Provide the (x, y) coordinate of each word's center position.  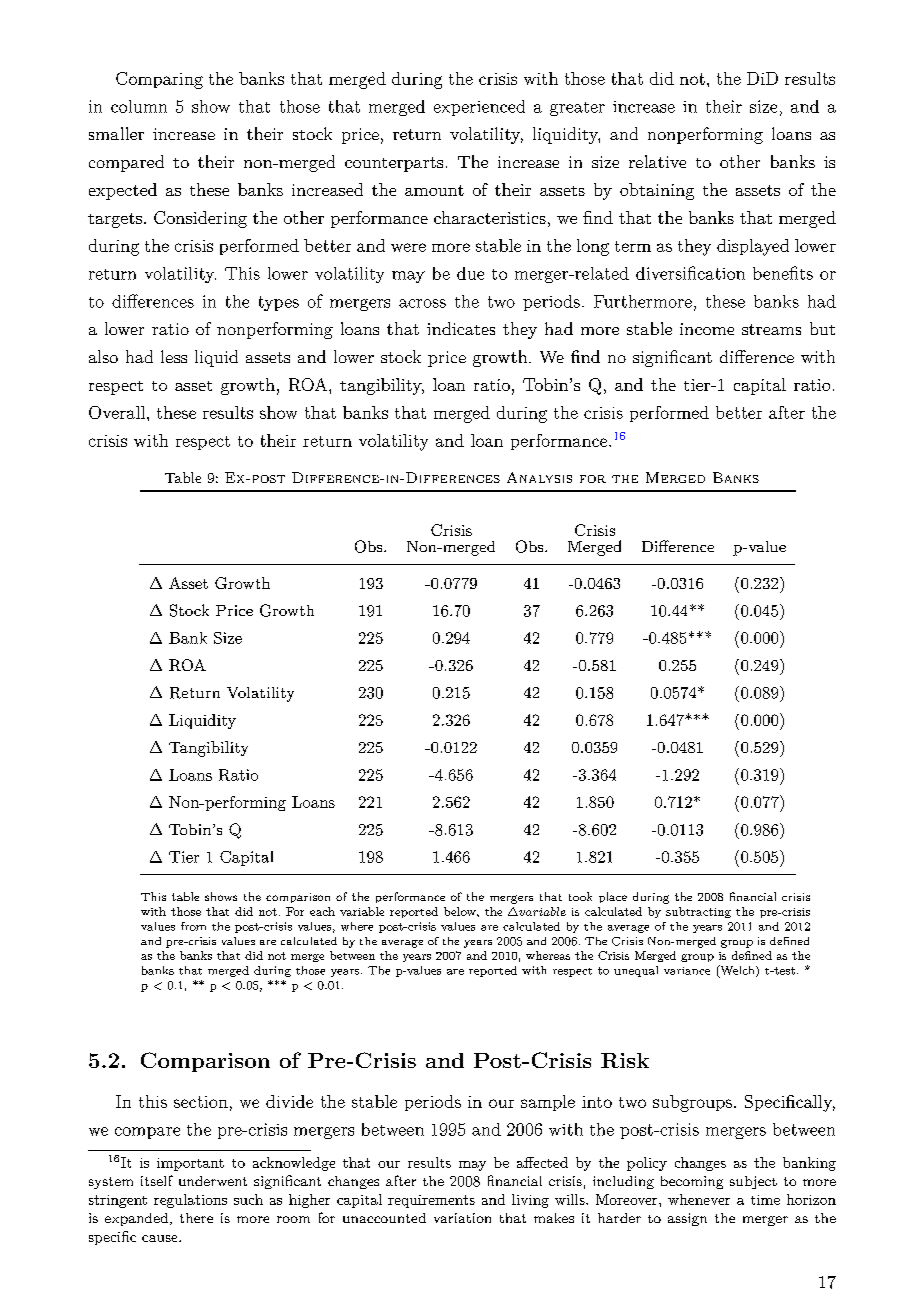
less (174, 356)
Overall (118, 412)
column (139, 106)
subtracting (698, 912)
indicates (461, 328)
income (707, 329)
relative (657, 161)
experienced (479, 108)
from (193, 926)
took (580, 896)
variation (462, 1218)
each (322, 911)
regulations (190, 1201)
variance (687, 971)
